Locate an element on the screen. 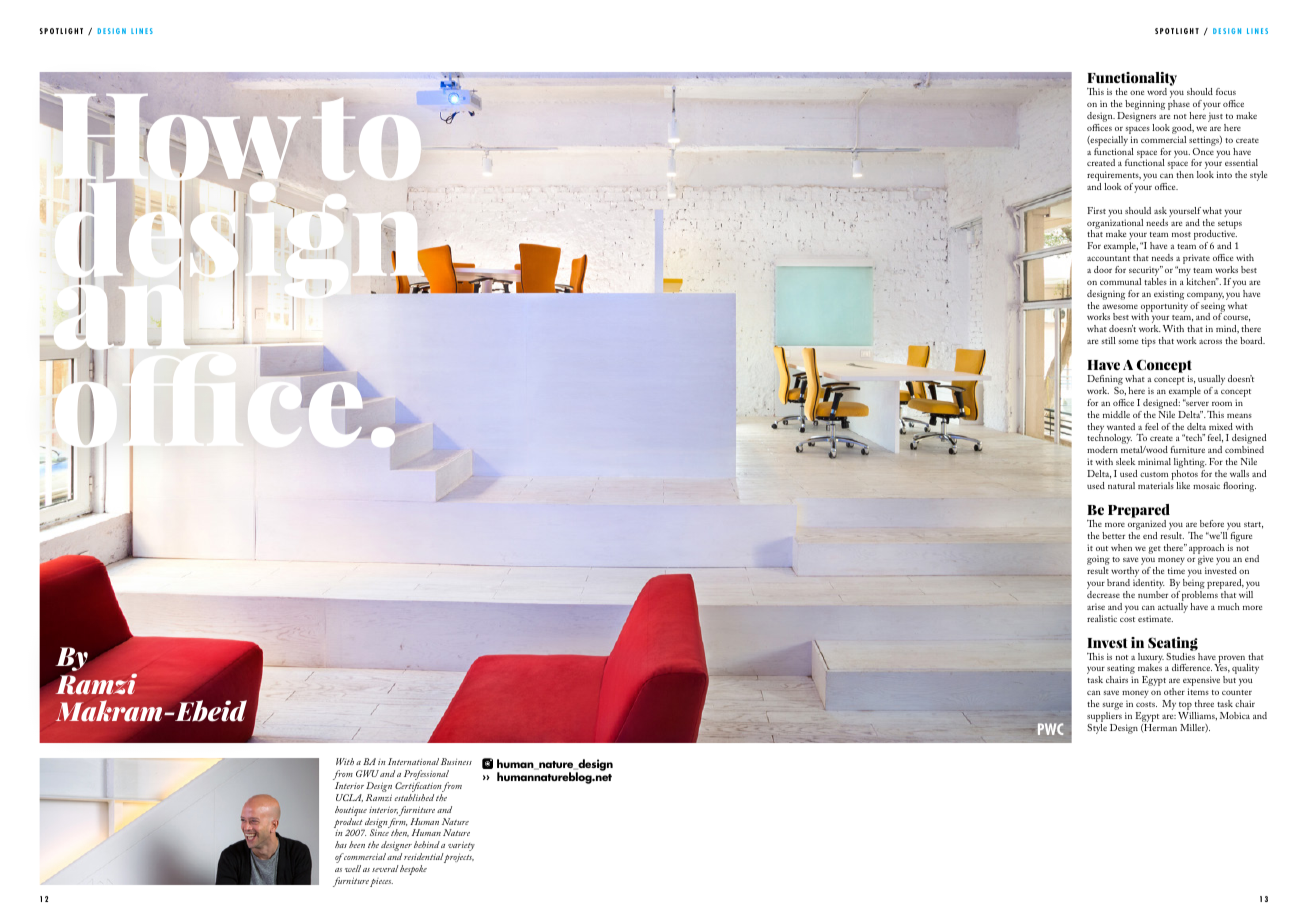 This screenshot has height=924, width=1308. Defining is located at coordinates (1105, 381).
